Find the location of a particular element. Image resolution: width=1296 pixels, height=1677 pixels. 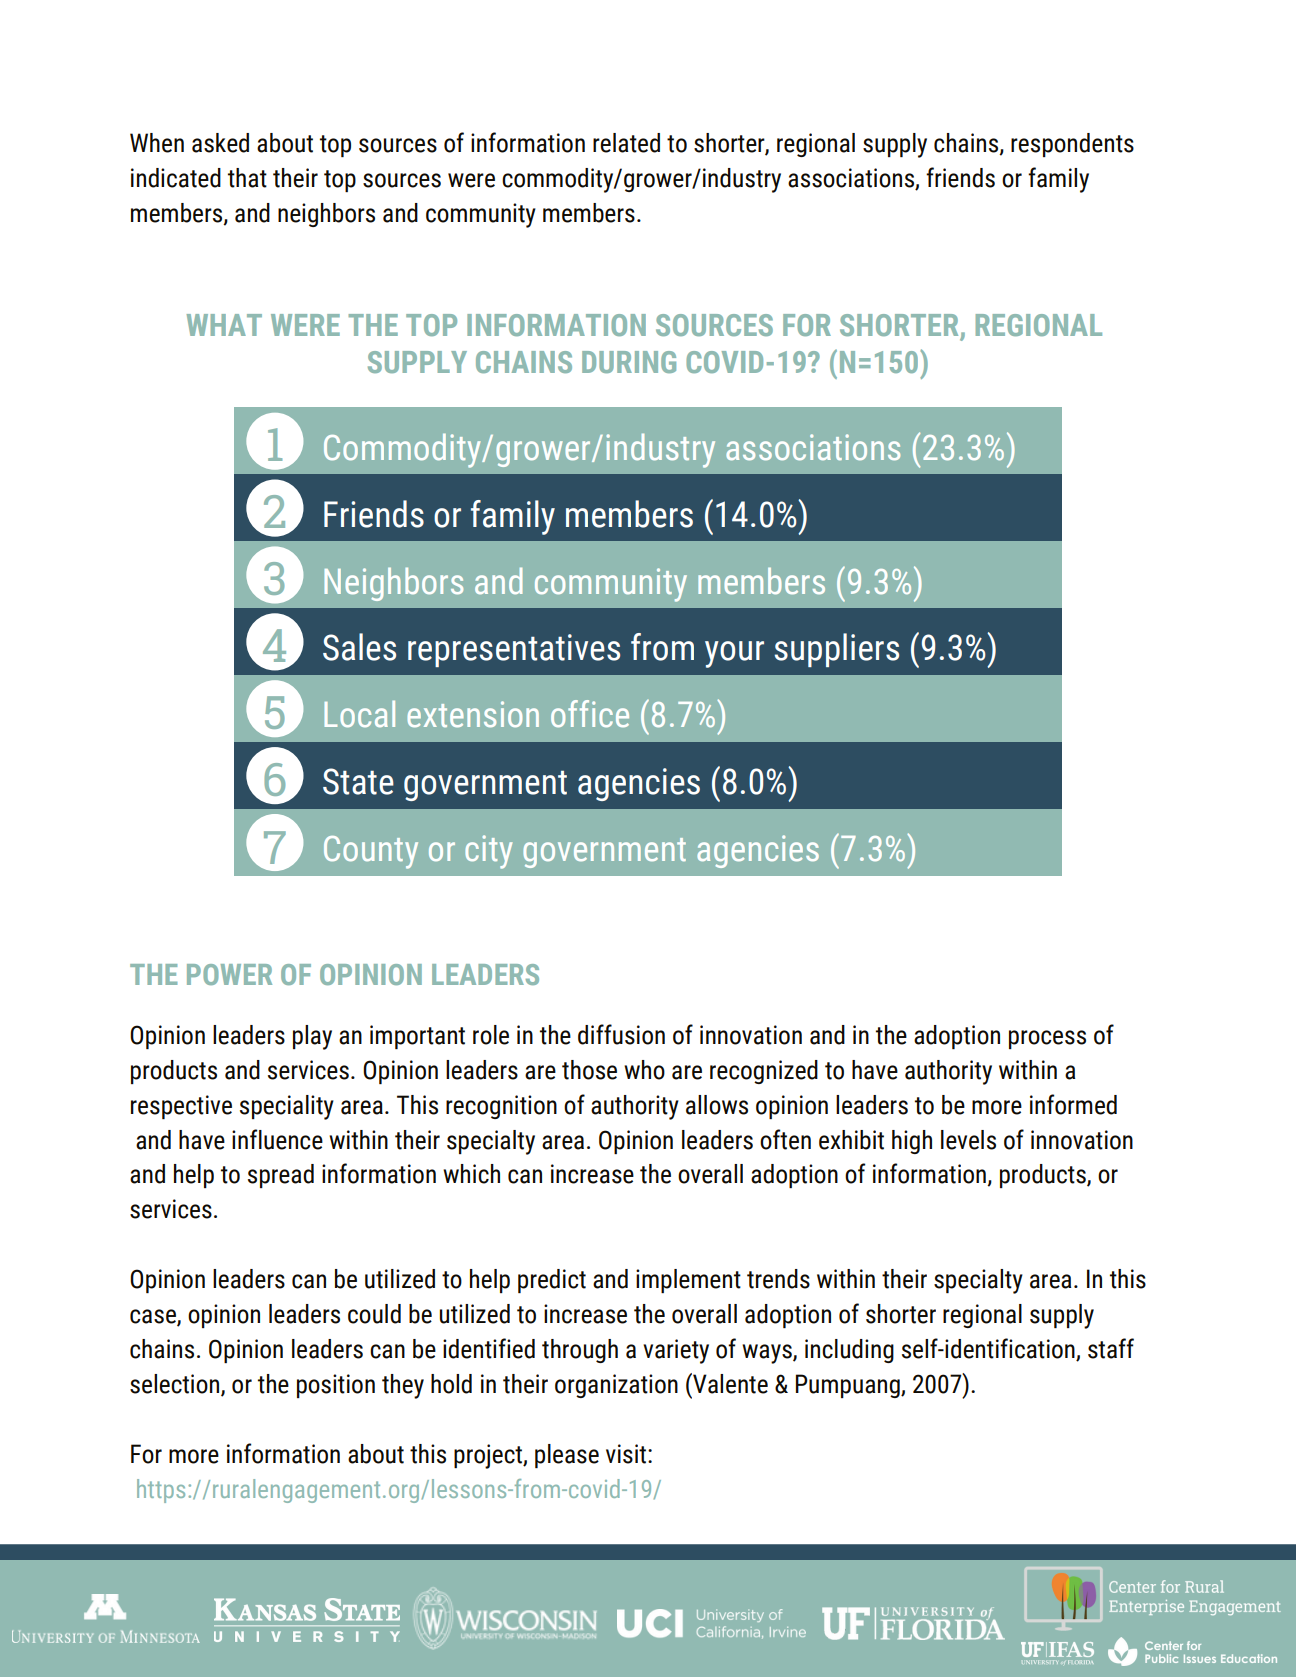

office is located at coordinates (590, 713).
